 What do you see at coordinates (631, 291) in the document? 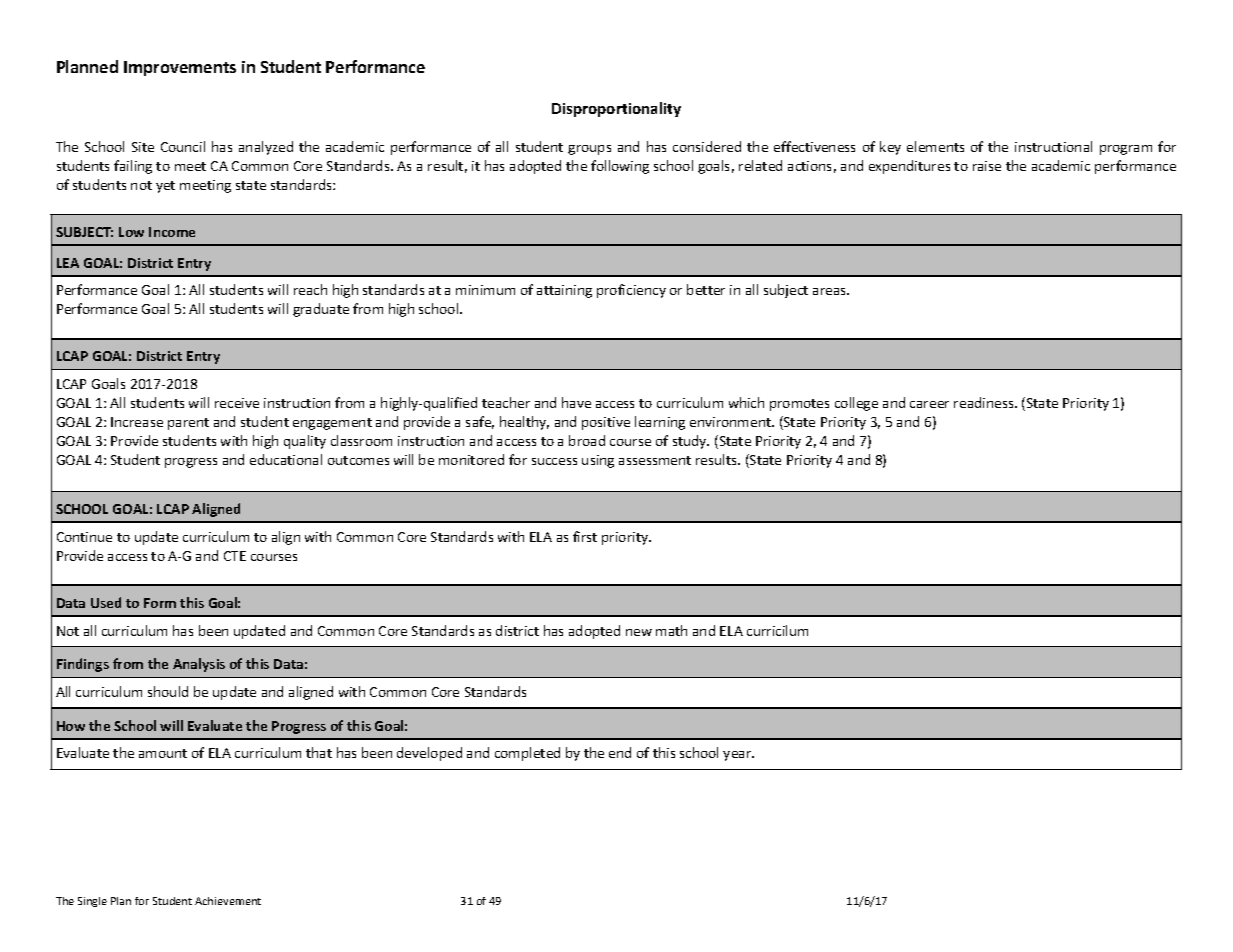
I see `proficiency` at bounding box center [631, 291].
